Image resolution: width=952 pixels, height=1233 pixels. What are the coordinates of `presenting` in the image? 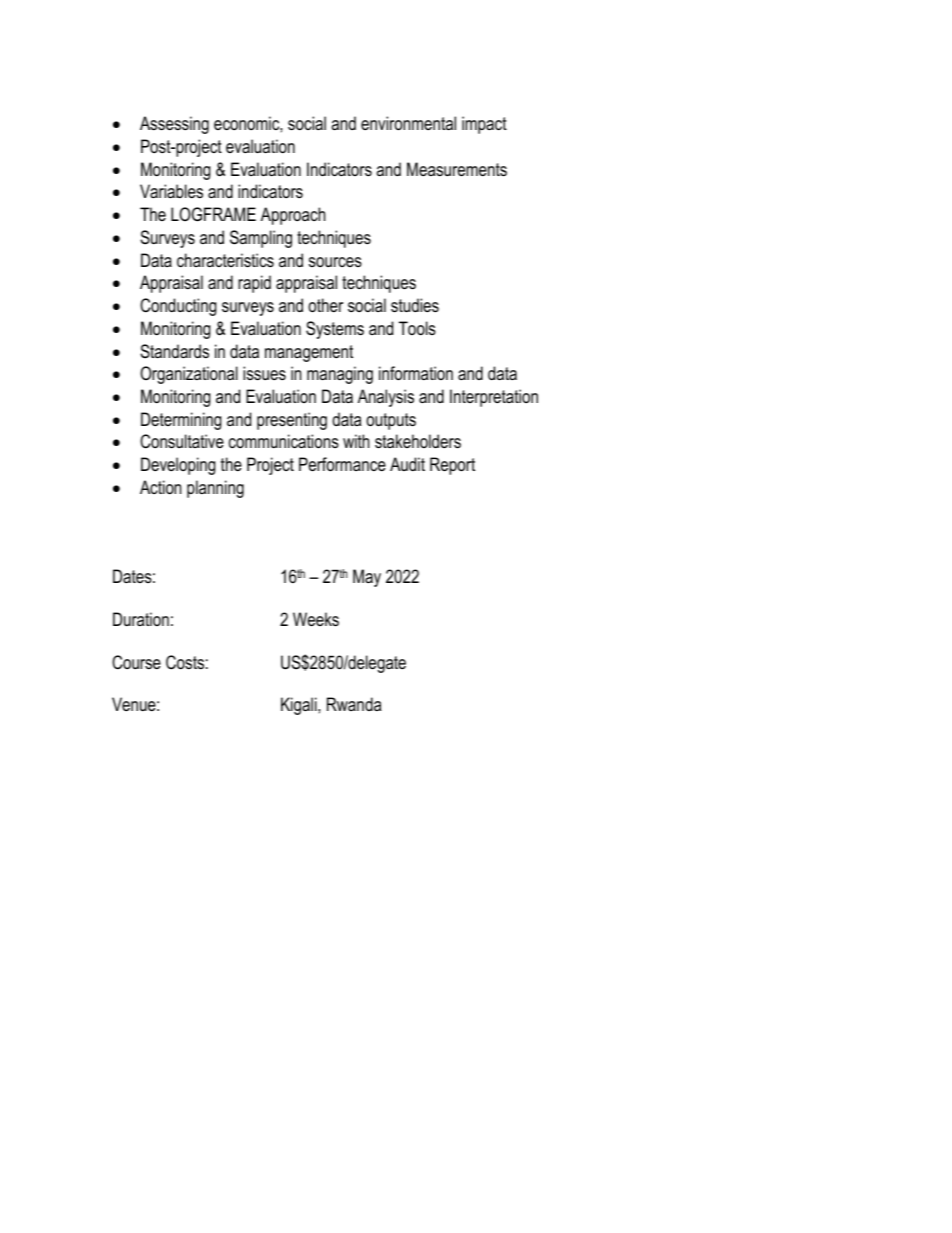 It's located at (292, 421).
